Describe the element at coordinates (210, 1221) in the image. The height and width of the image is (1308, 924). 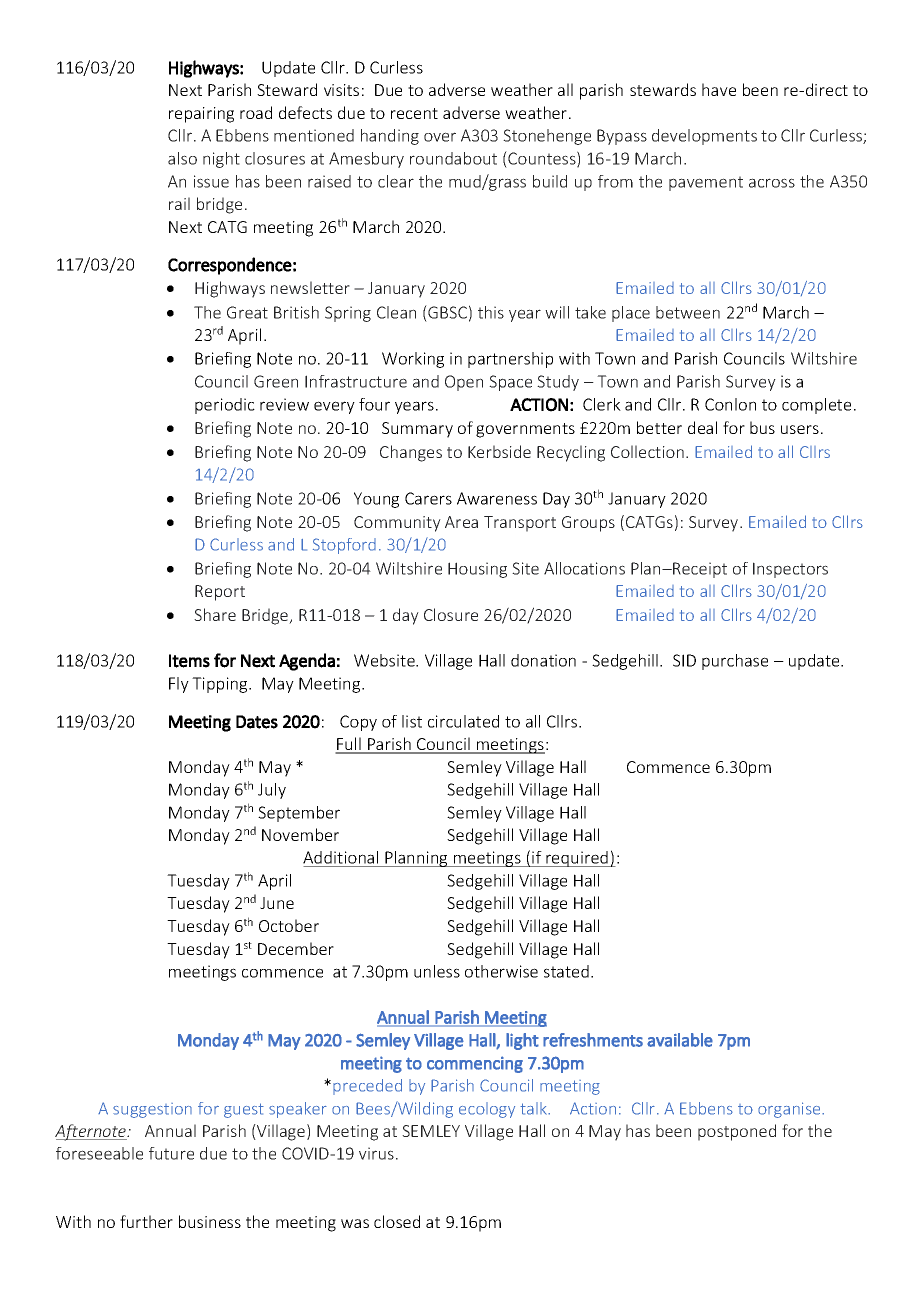
I see `business` at that location.
